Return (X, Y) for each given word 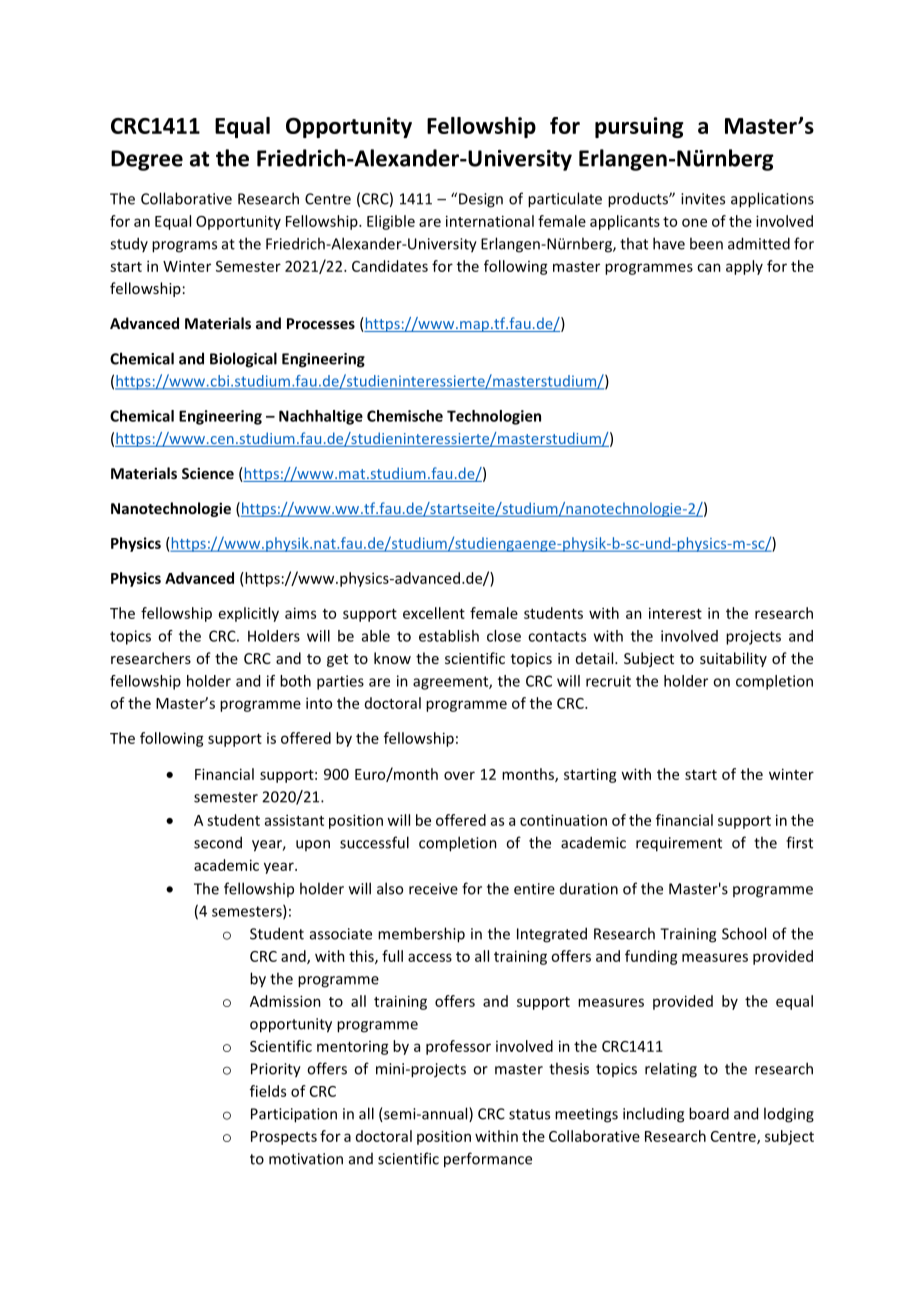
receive (433, 889)
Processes (321, 323)
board (709, 1113)
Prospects (284, 1138)
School (744, 933)
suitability (733, 659)
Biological (243, 360)
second (218, 842)
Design (481, 200)
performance (488, 1160)
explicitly (249, 614)
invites (703, 199)
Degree (147, 160)
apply (744, 267)
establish (449, 636)
